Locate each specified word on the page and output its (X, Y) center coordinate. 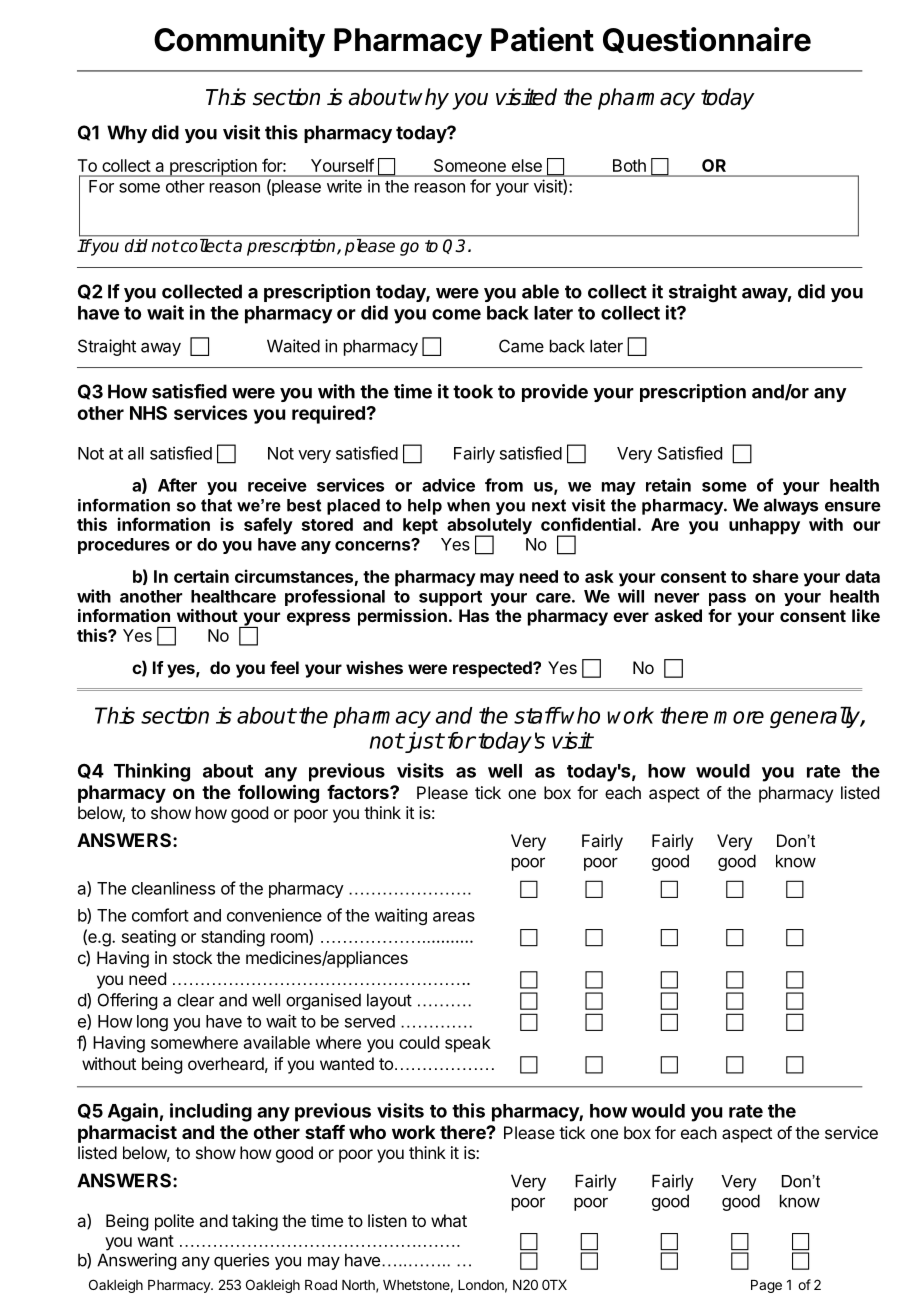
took (473, 391)
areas (454, 917)
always (791, 506)
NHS (148, 413)
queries (241, 1261)
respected (493, 669)
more (739, 717)
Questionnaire (707, 40)
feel (284, 667)
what (449, 1220)
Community (239, 42)
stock (192, 957)
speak (468, 1044)
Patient (542, 39)
